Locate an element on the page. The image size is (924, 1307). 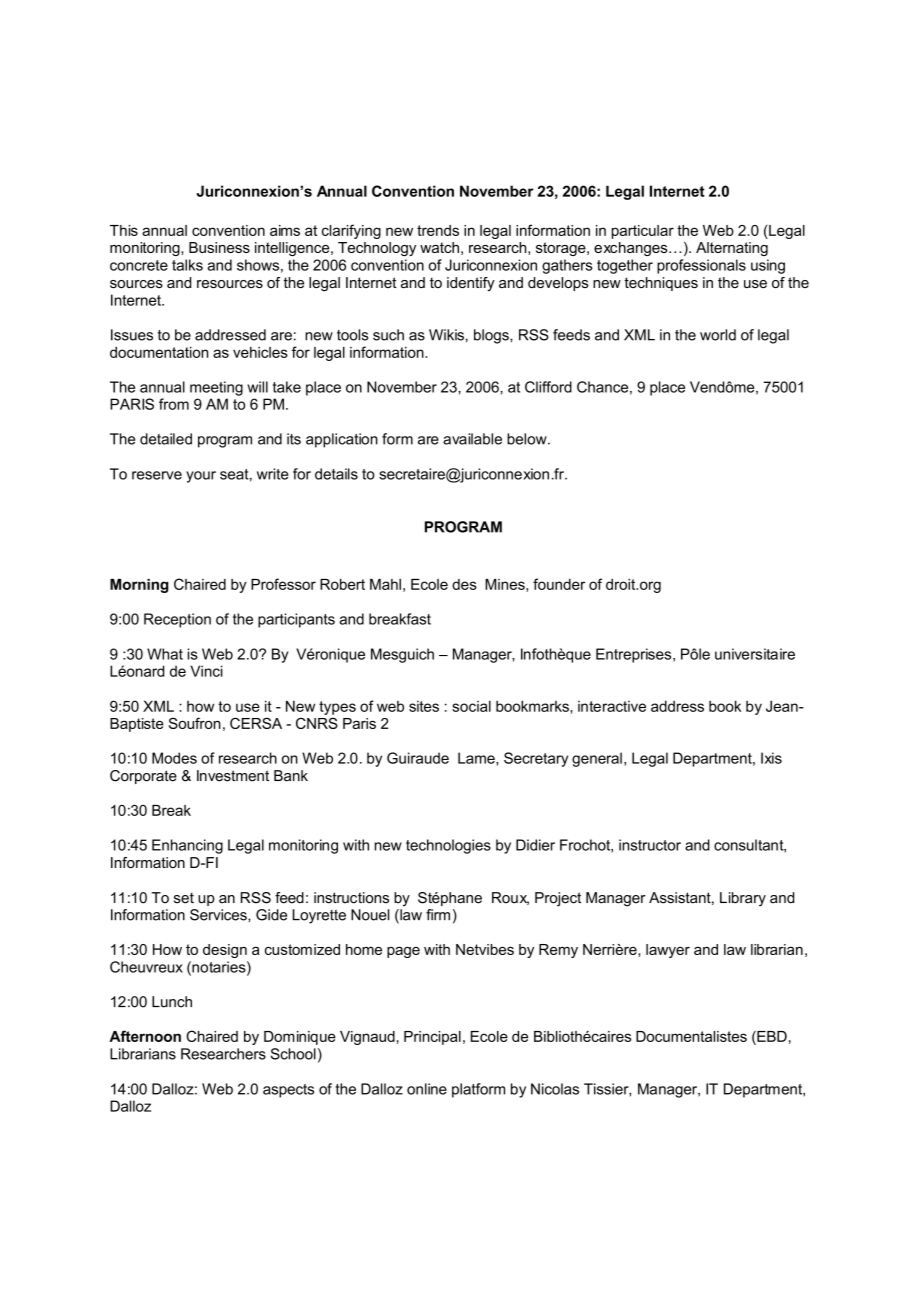
talks is located at coordinates (187, 265).
